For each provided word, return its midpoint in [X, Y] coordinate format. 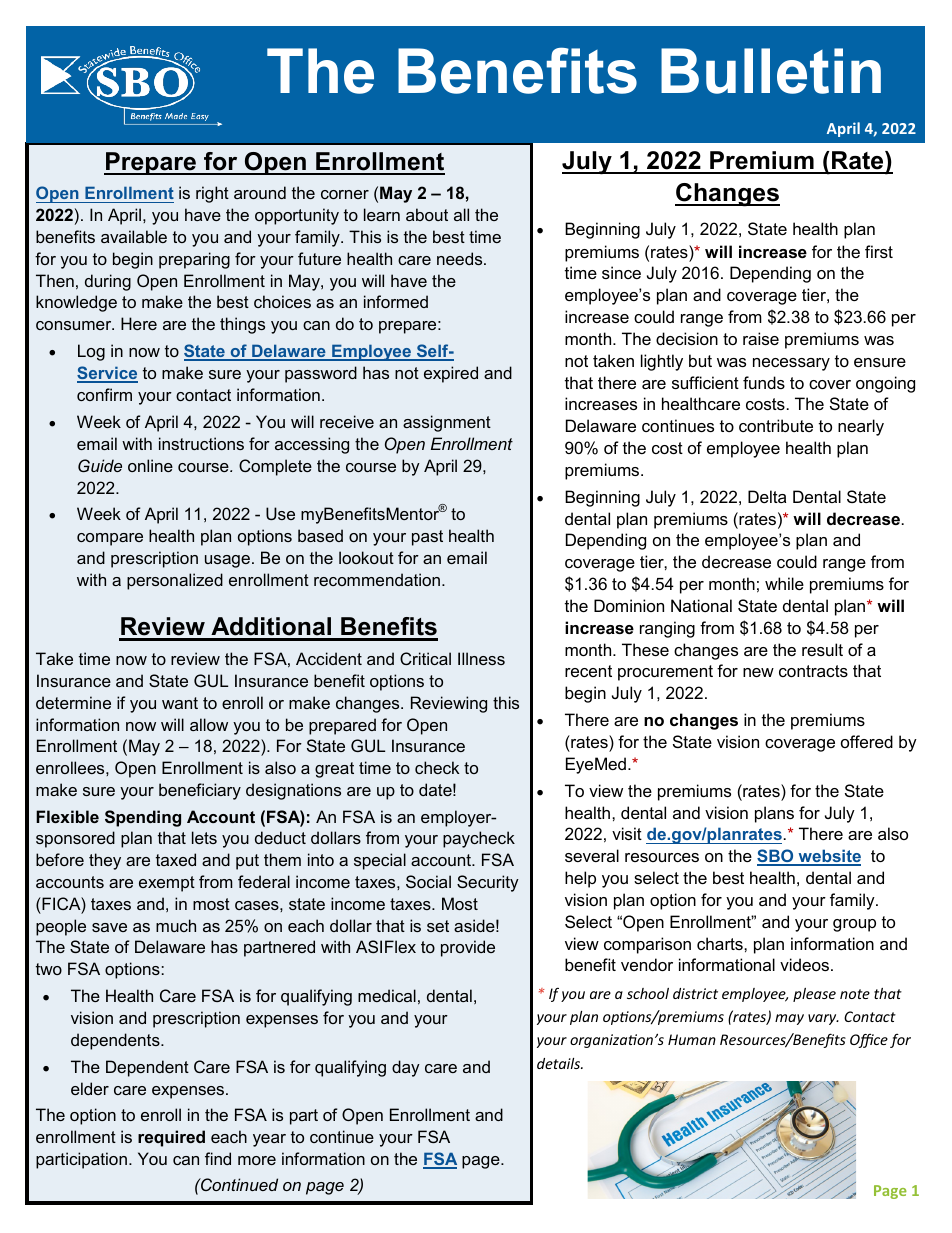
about [427, 214]
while [784, 583]
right [212, 194]
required [171, 1138]
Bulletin [771, 71]
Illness [481, 658]
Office [869, 1040]
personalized [175, 581]
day [406, 1068]
